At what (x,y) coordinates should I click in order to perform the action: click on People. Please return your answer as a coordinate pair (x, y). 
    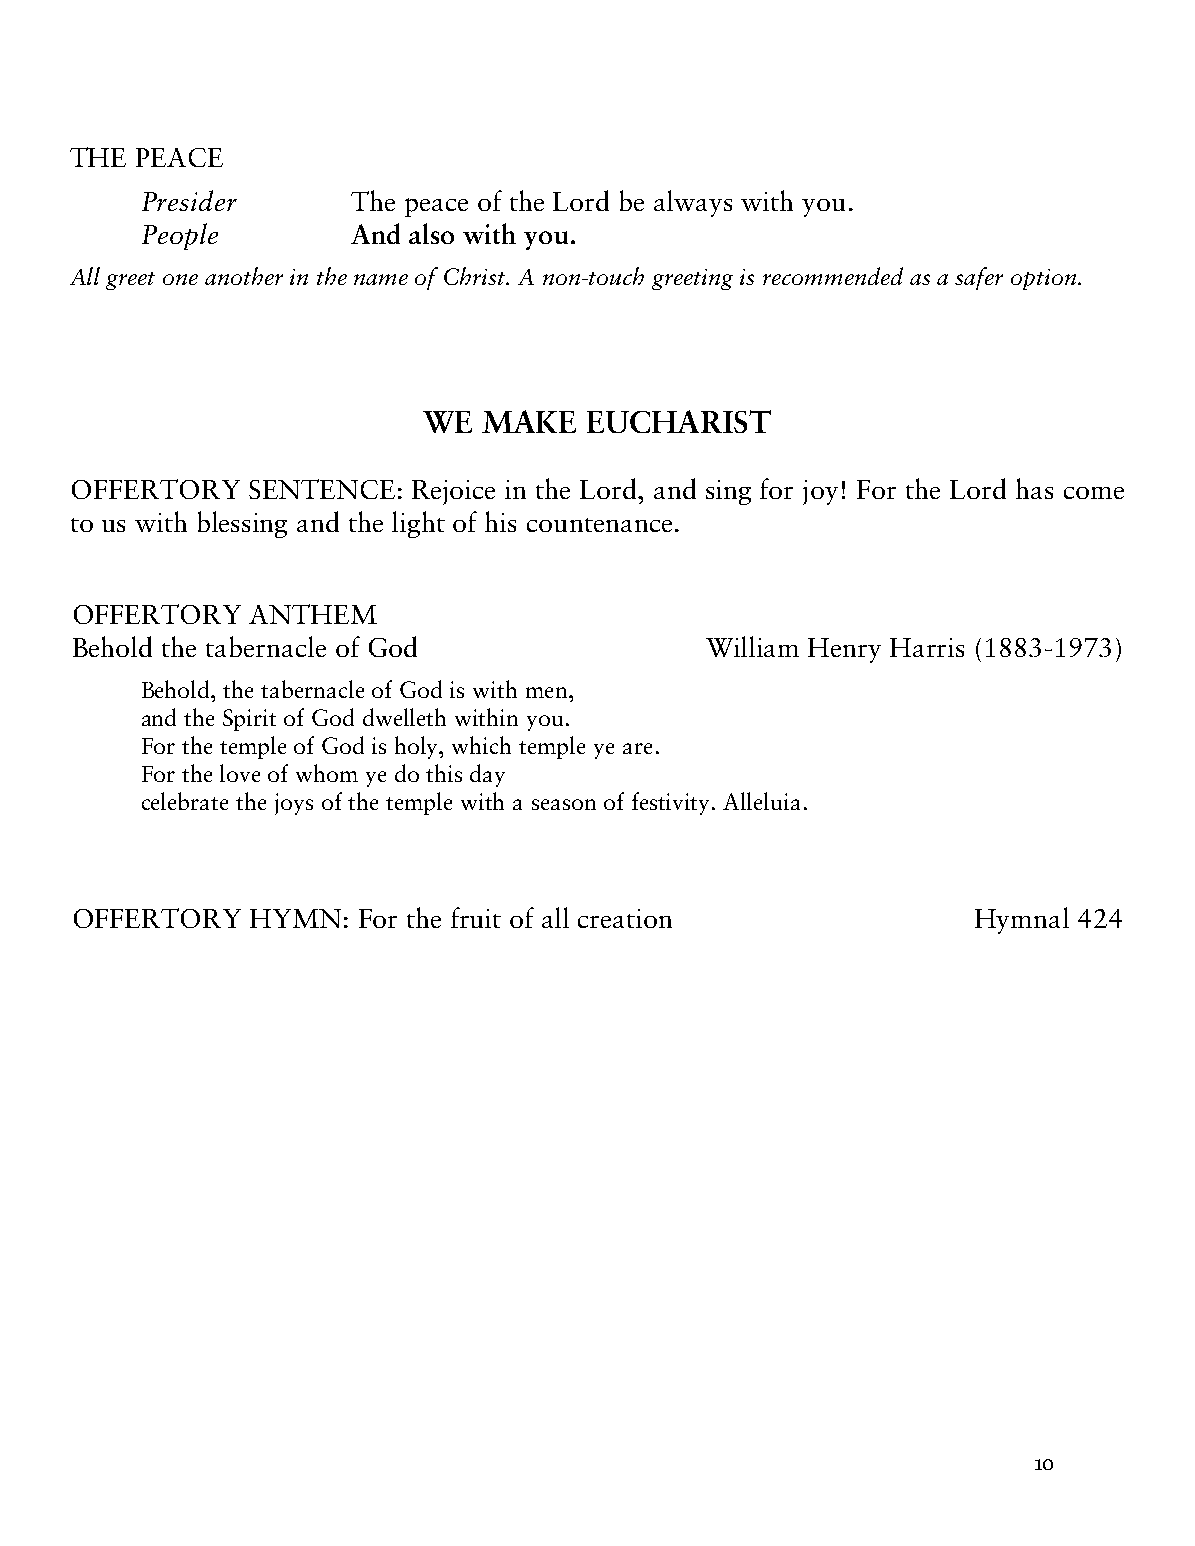
    Looking at the image, I should click on (180, 236).
